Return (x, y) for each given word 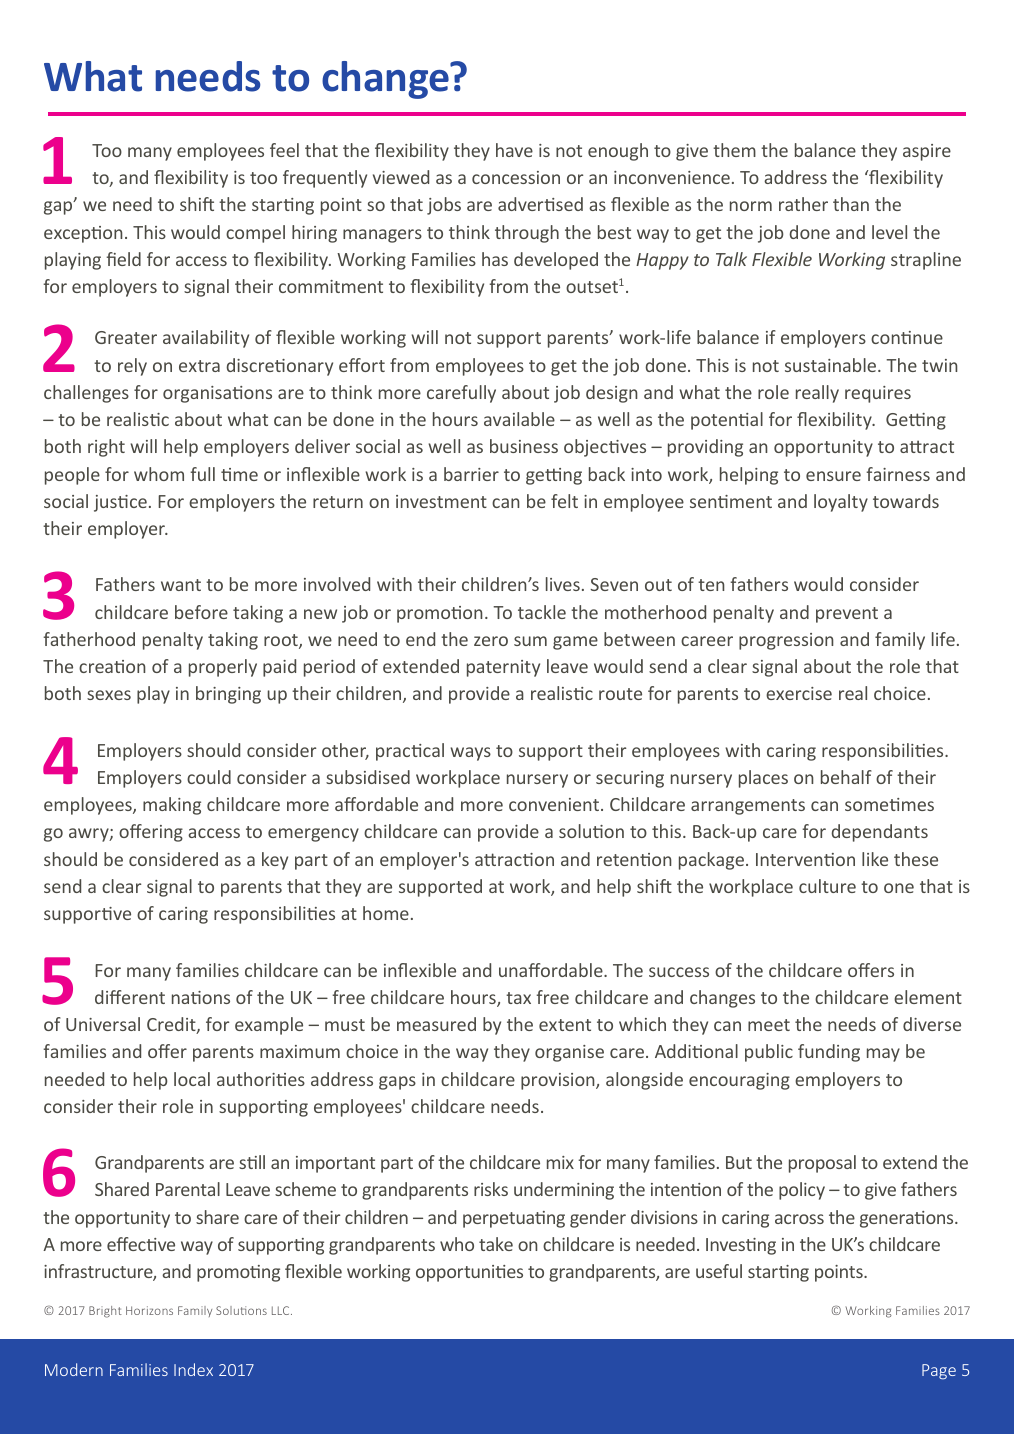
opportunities (469, 1273)
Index (193, 1369)
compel (255, 234)
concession (516, 177)
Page (939, 1372)
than (851, 204)
